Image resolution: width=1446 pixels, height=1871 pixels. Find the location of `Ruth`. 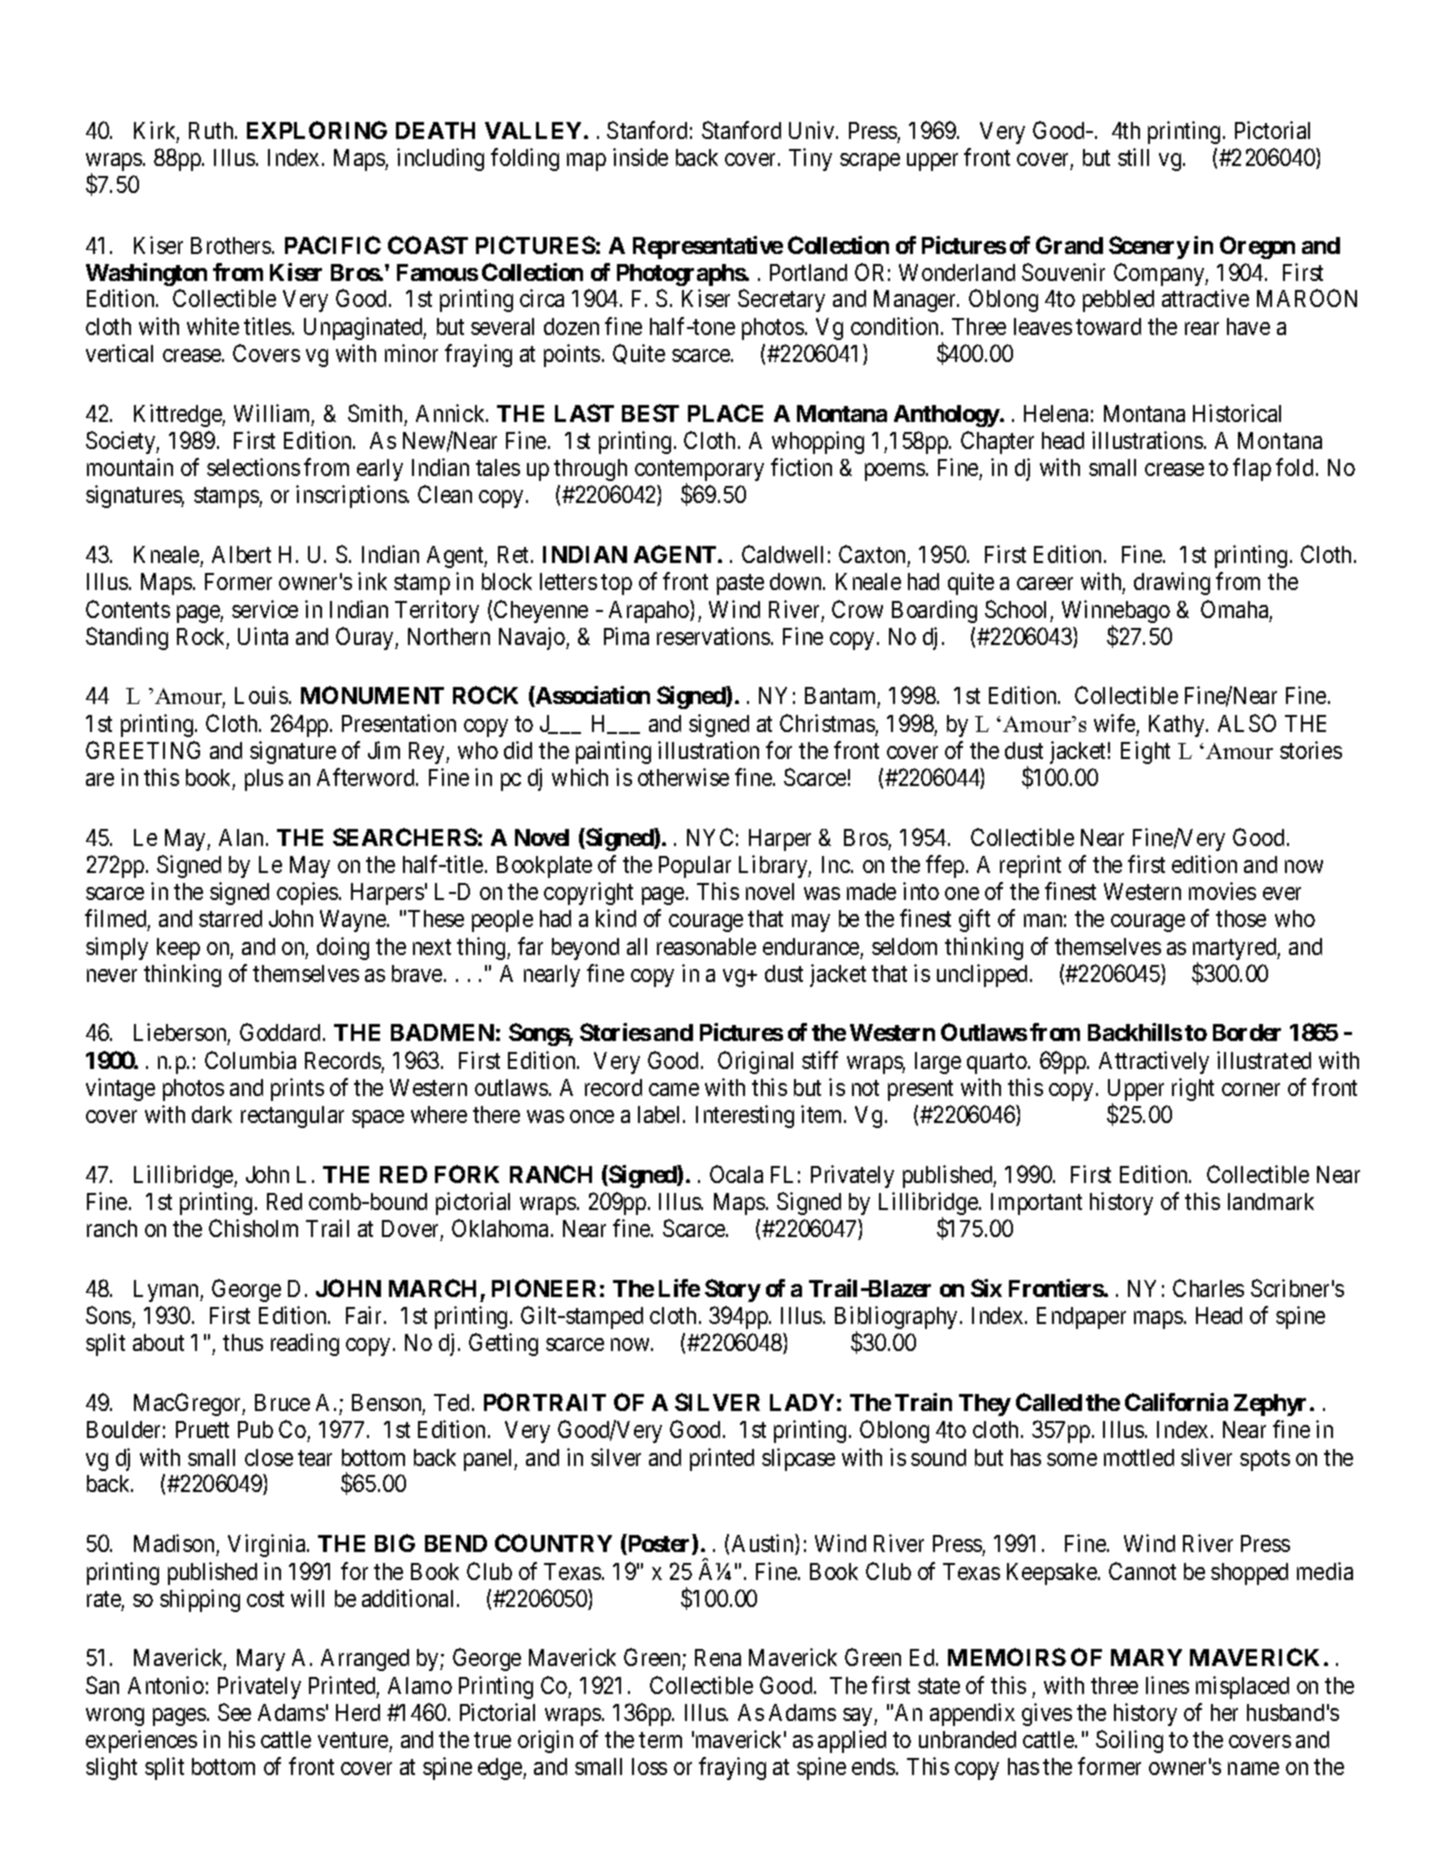

Ruth is located at coordinates (212, 130).
